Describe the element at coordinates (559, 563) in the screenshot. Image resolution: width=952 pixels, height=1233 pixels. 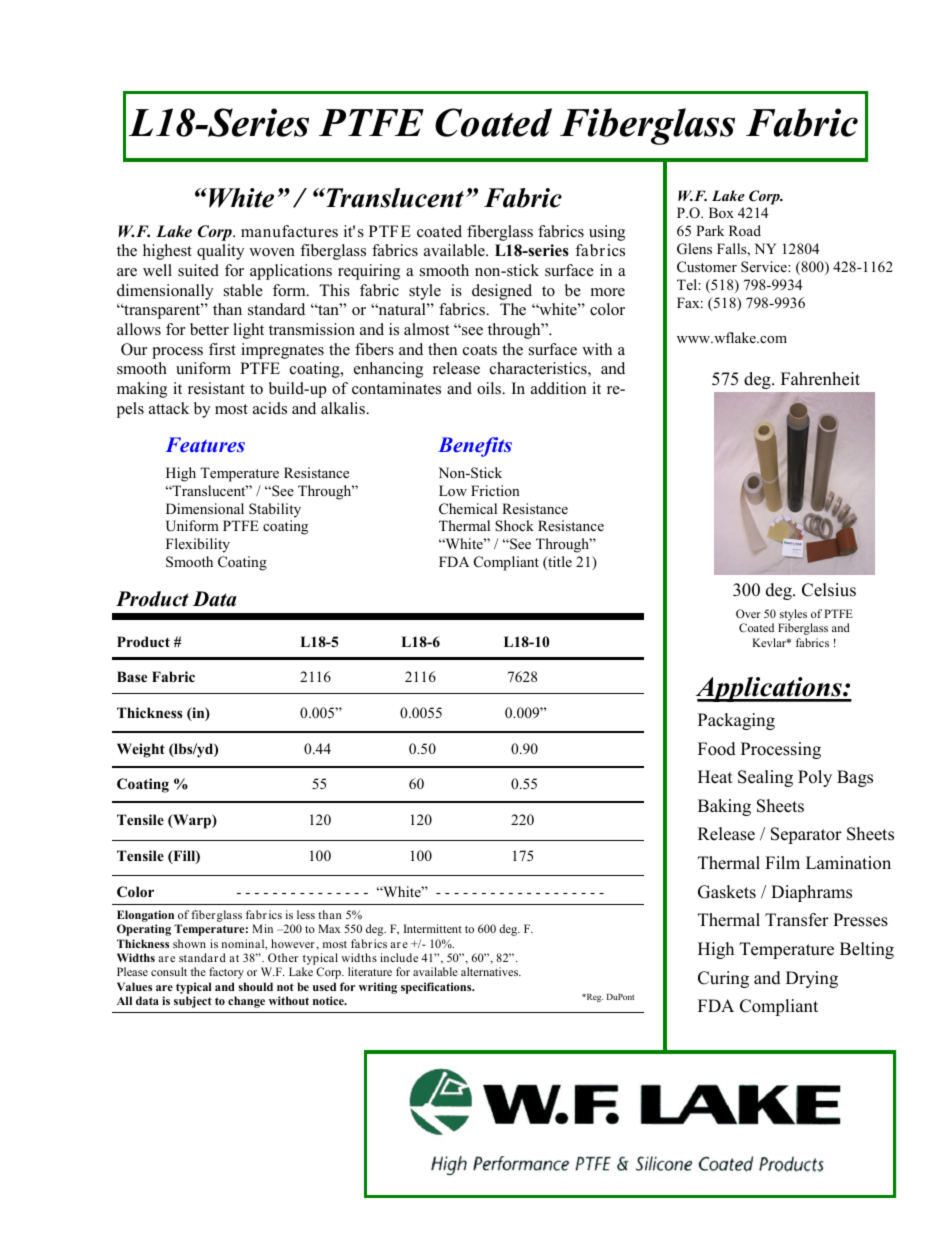
I see `title` at that location.
